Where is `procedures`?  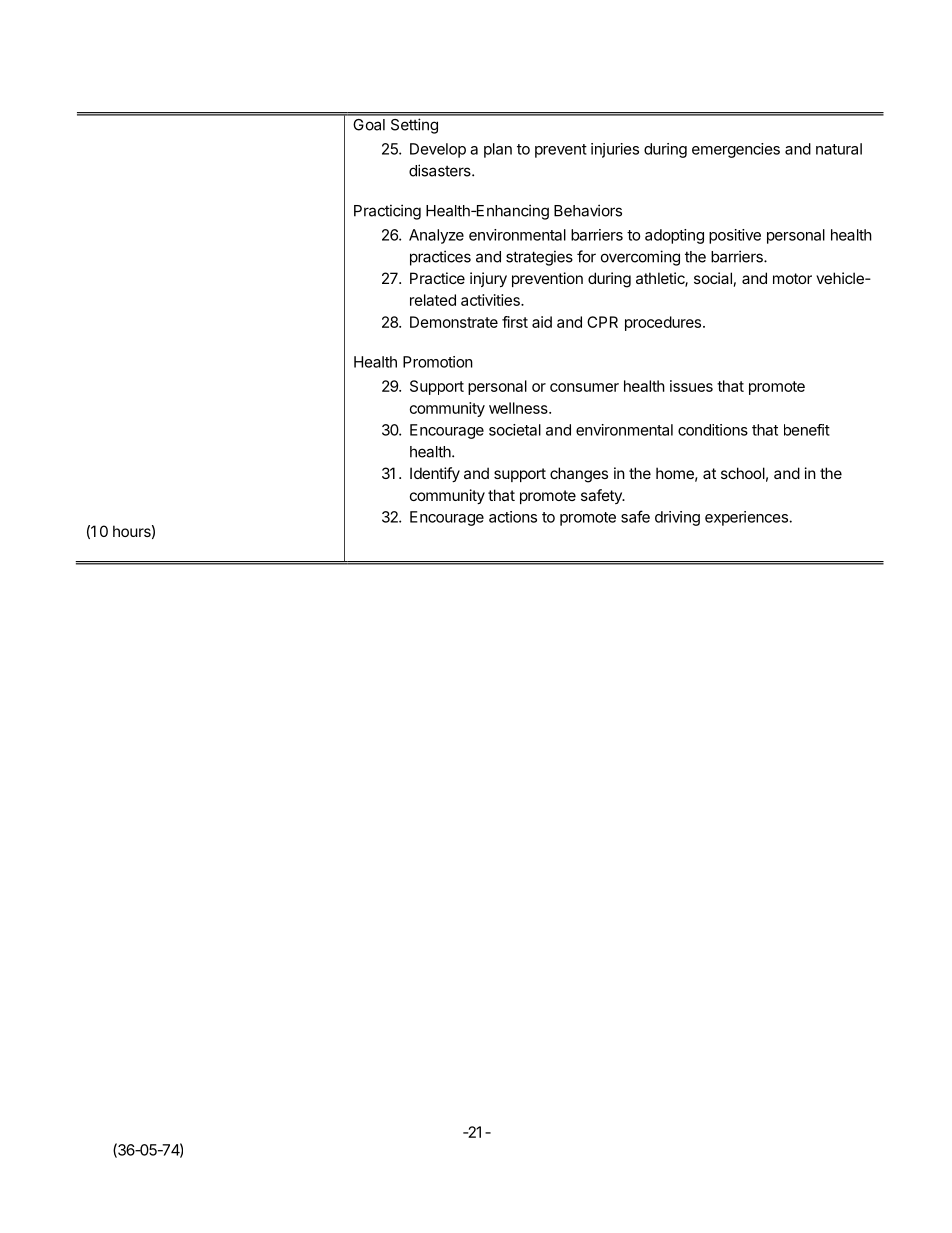 procedures is located at coordinates (664, 323).
